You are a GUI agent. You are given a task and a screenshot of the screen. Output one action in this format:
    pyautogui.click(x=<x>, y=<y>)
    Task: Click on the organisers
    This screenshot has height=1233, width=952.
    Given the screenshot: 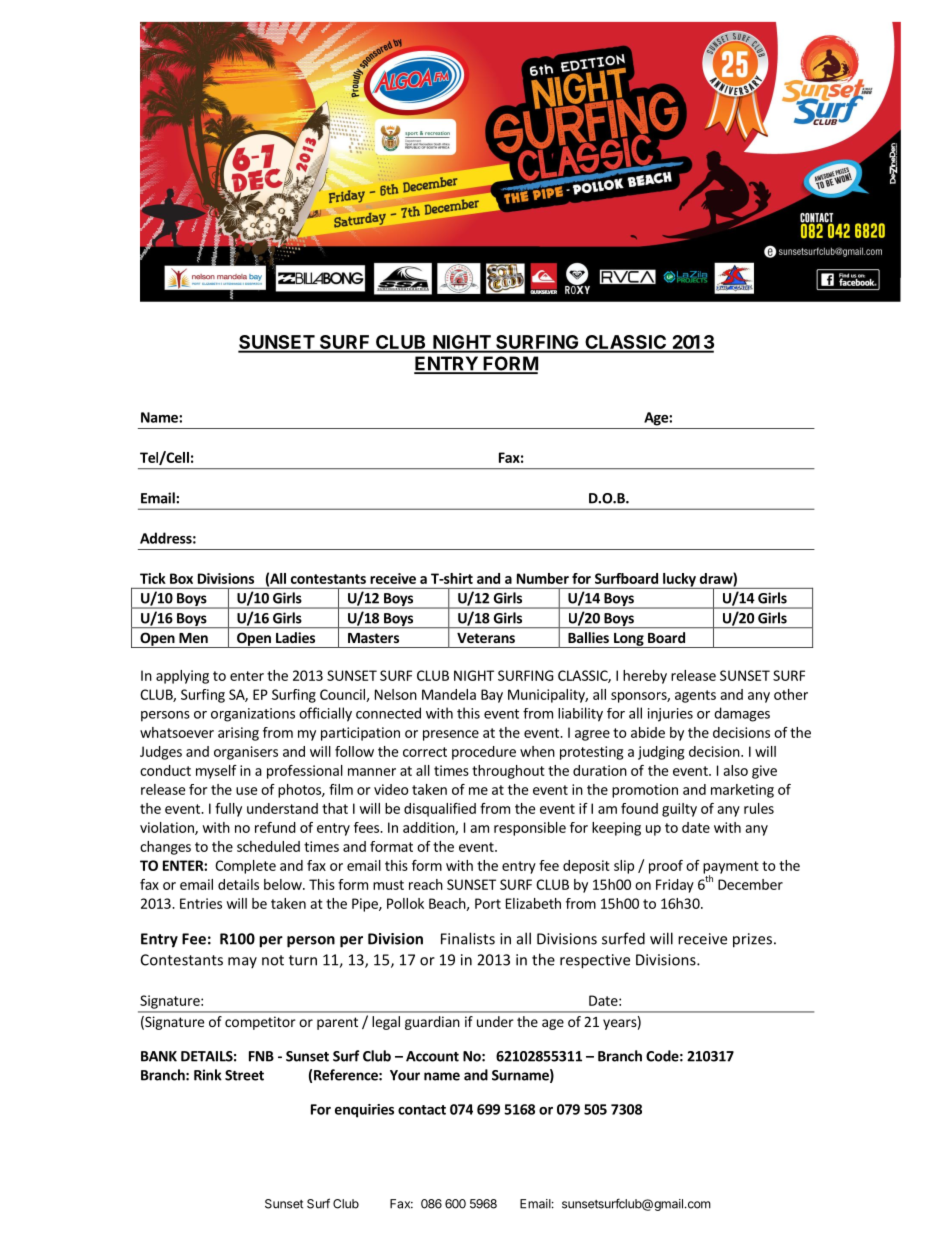 What is the action you would take?
    pyautogui.click(x=246, y=753)
